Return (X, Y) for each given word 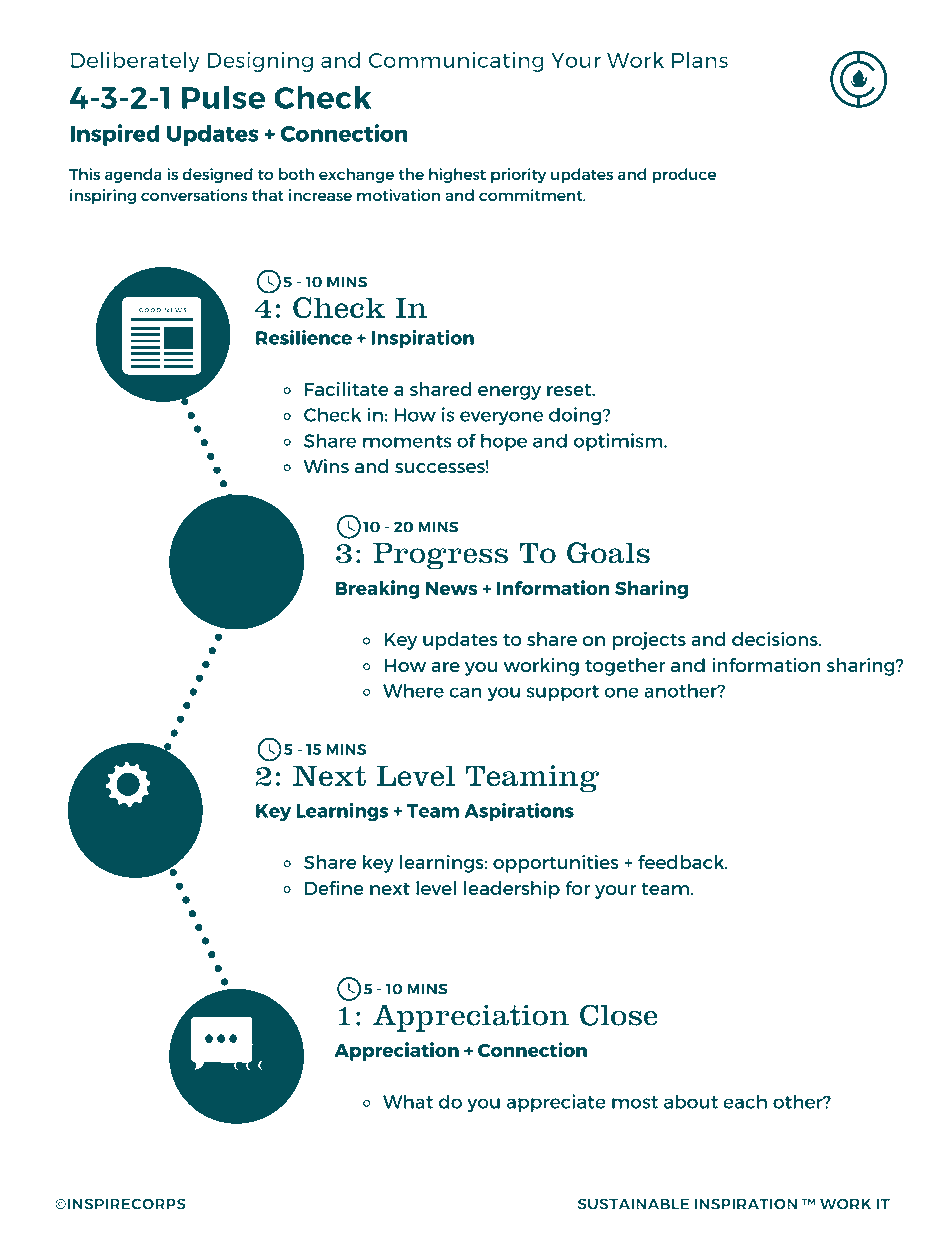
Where (413, 690)
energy (509, 393)
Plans (700, 60)
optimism (619, 442)
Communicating (456, 62)
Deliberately (135, 62)
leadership (512, 890)
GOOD (150, 310)
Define (334, 888)
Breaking (377, 589)
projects (649, 641)
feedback (682, 862)
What (408, 1101)
